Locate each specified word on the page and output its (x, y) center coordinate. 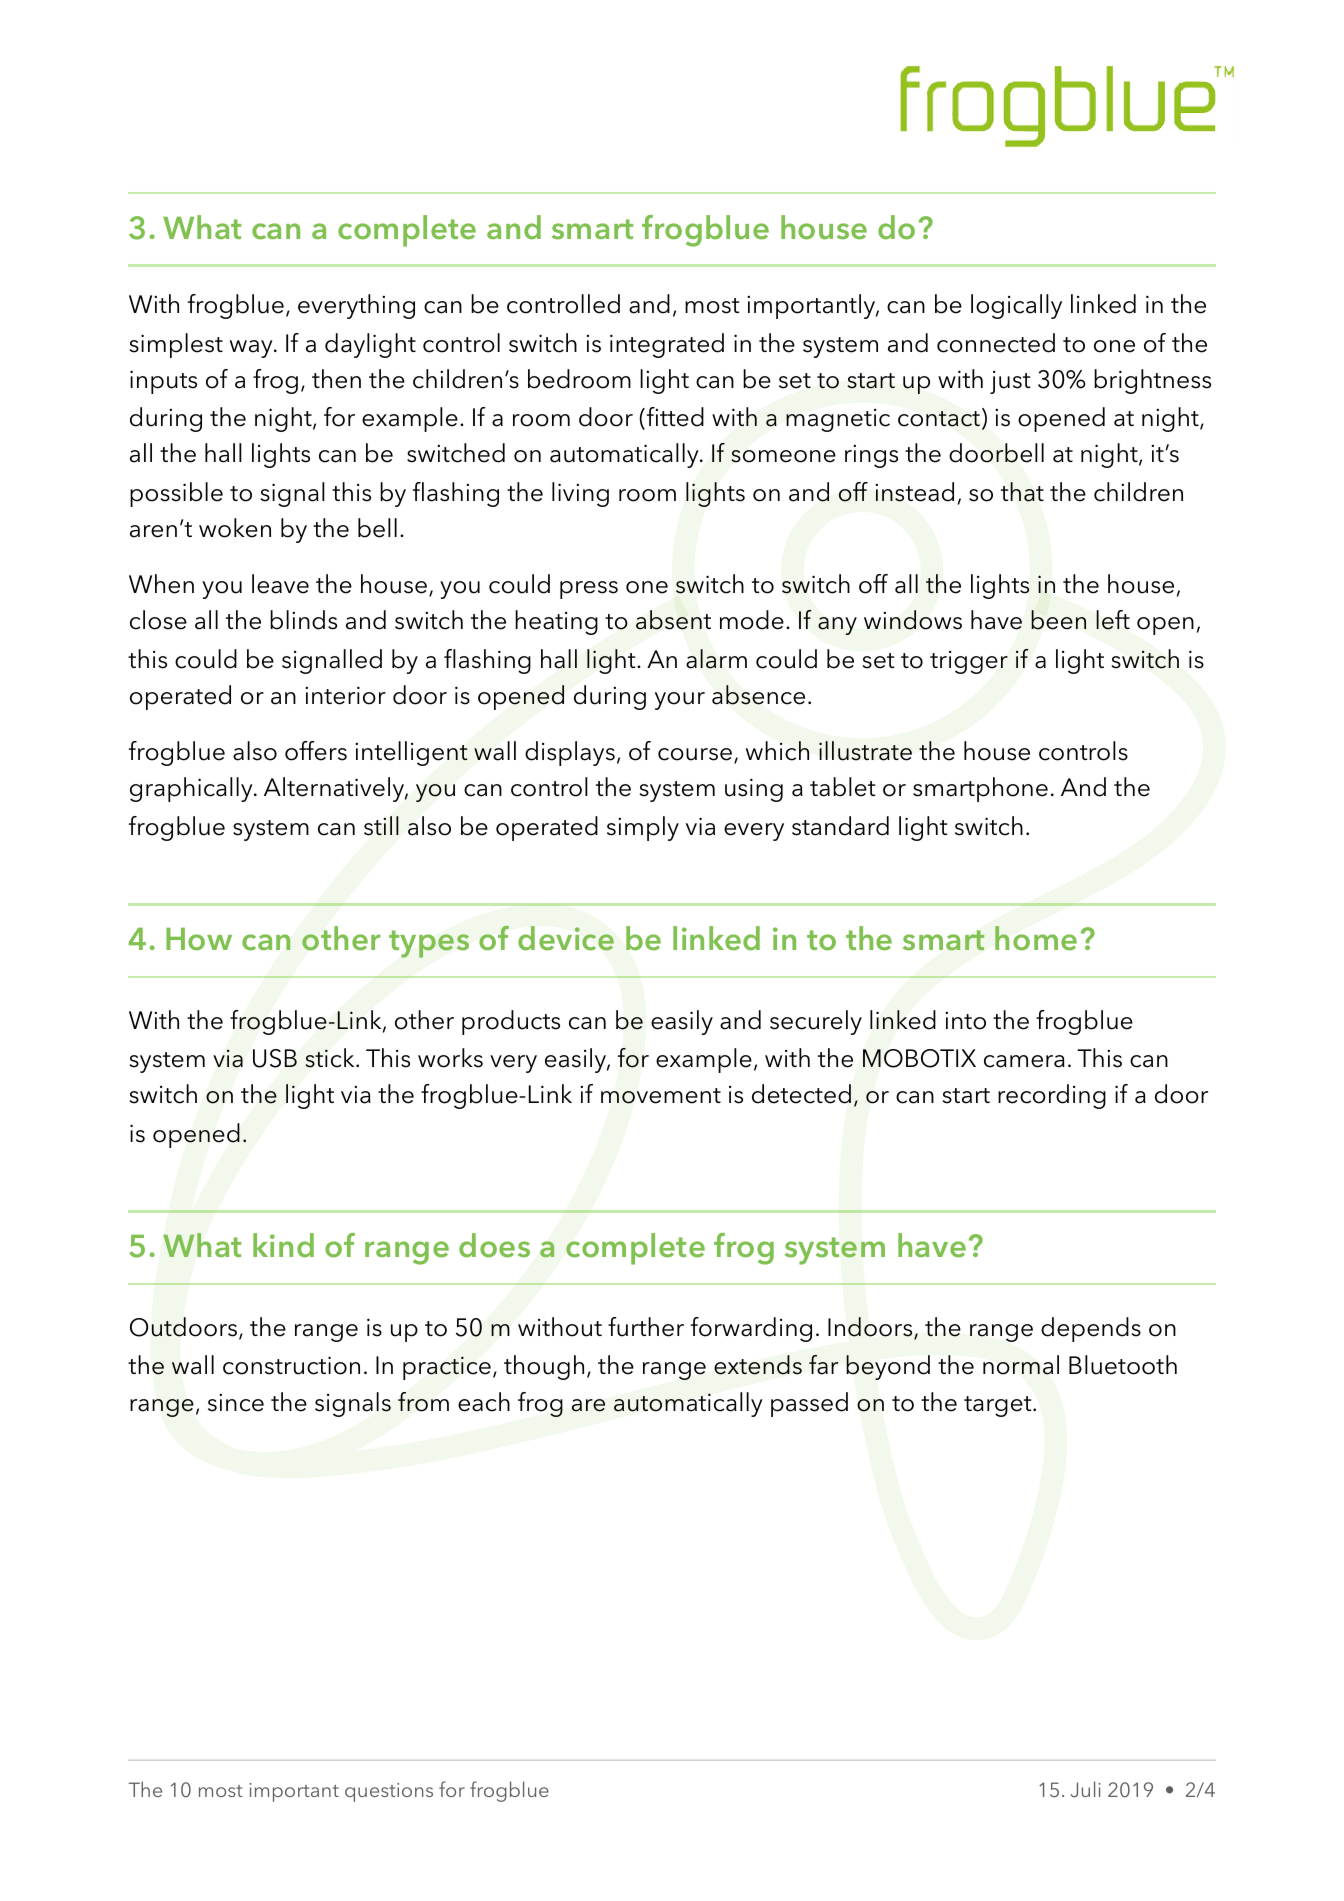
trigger (969, 662)
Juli (1086, 1789)
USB (275, 1058)
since (236, 1403)
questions (389, 1792)
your (680, 701)
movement (661, 1096)
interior (345, 695)
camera (1024, 1061)
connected (996, 343)
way (252, 349)
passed (809, 1404)
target (999, 1406)
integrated (667, 345)
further (646, 1327)
